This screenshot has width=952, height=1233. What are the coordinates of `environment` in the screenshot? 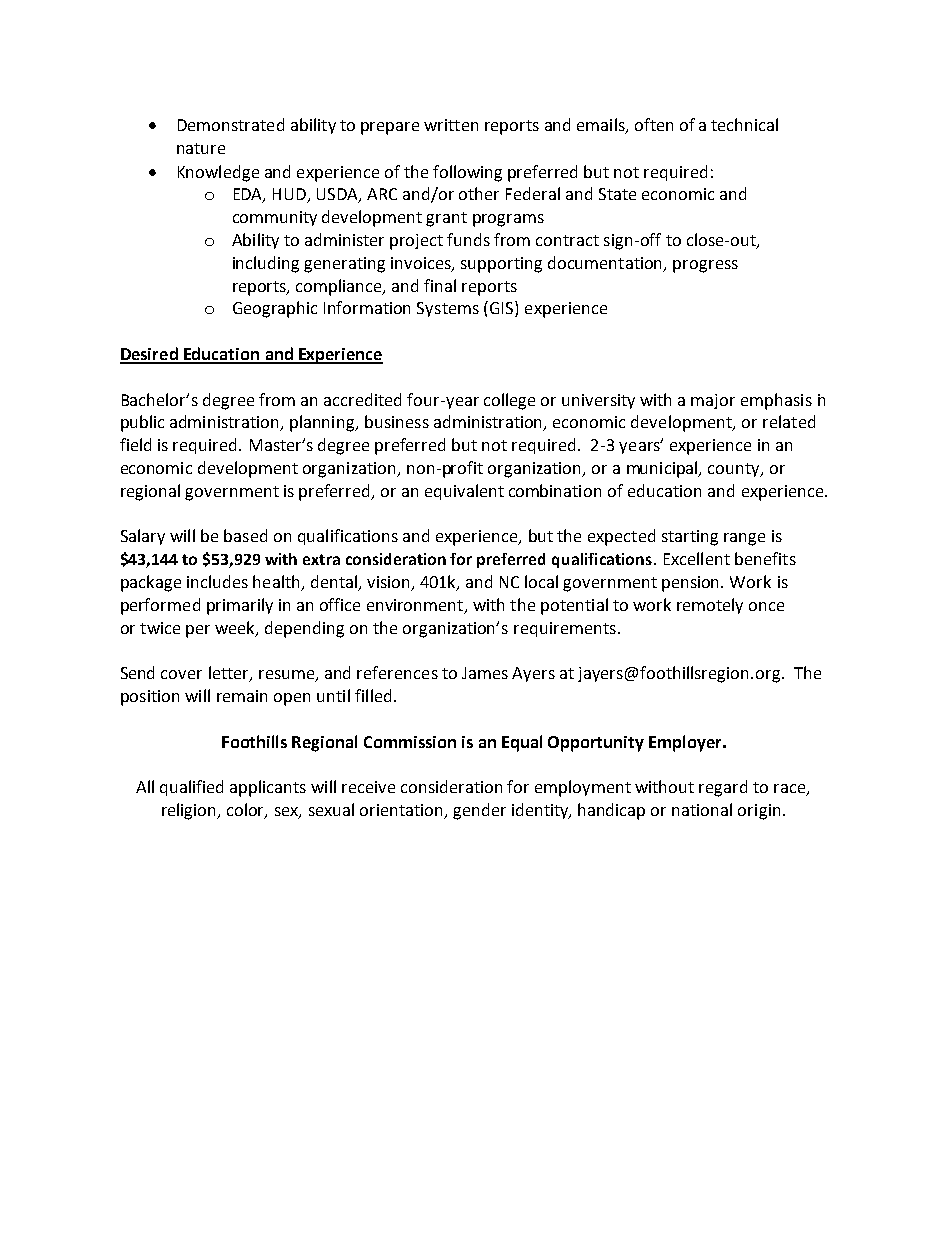 It's located at (416, 606).
